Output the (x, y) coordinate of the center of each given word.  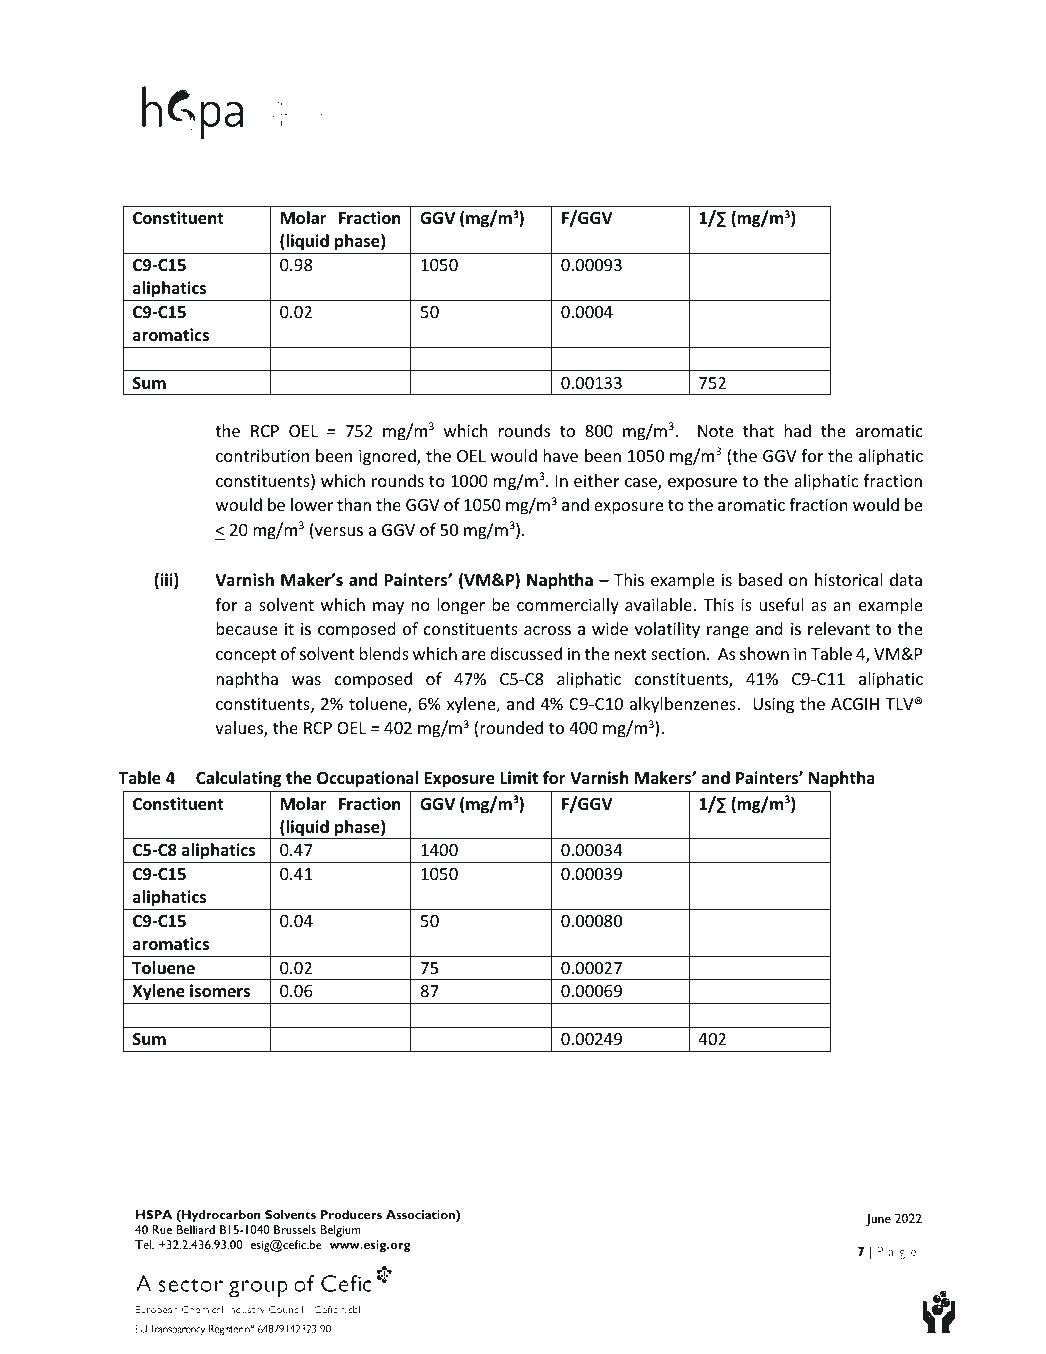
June (878, 1219)
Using (773, 705)
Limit (519, 777)
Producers (351, 1214)
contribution (262, 455)
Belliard (196, 1229)
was (306, 680)
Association (421, 1216)
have (560, 455)
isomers (220, 991)
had (797, 430)
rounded (511, 727)
